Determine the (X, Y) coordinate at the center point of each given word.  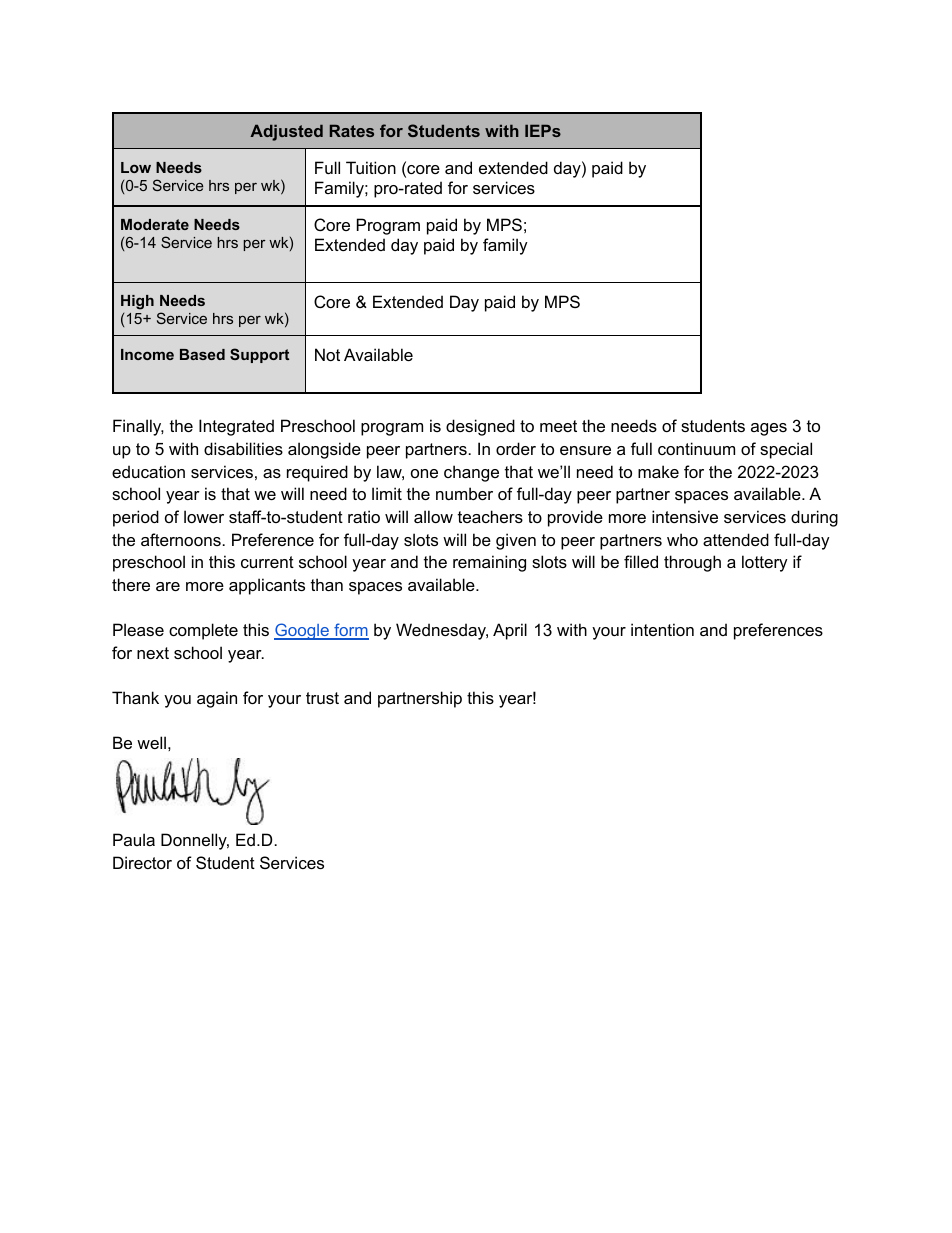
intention (662, 629)
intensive (685, 516)
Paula (134, 839)
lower (204, 516)
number (464, 493)
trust (322, 698)
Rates (352, 130)
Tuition (371, 167)
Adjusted (286, 132)
